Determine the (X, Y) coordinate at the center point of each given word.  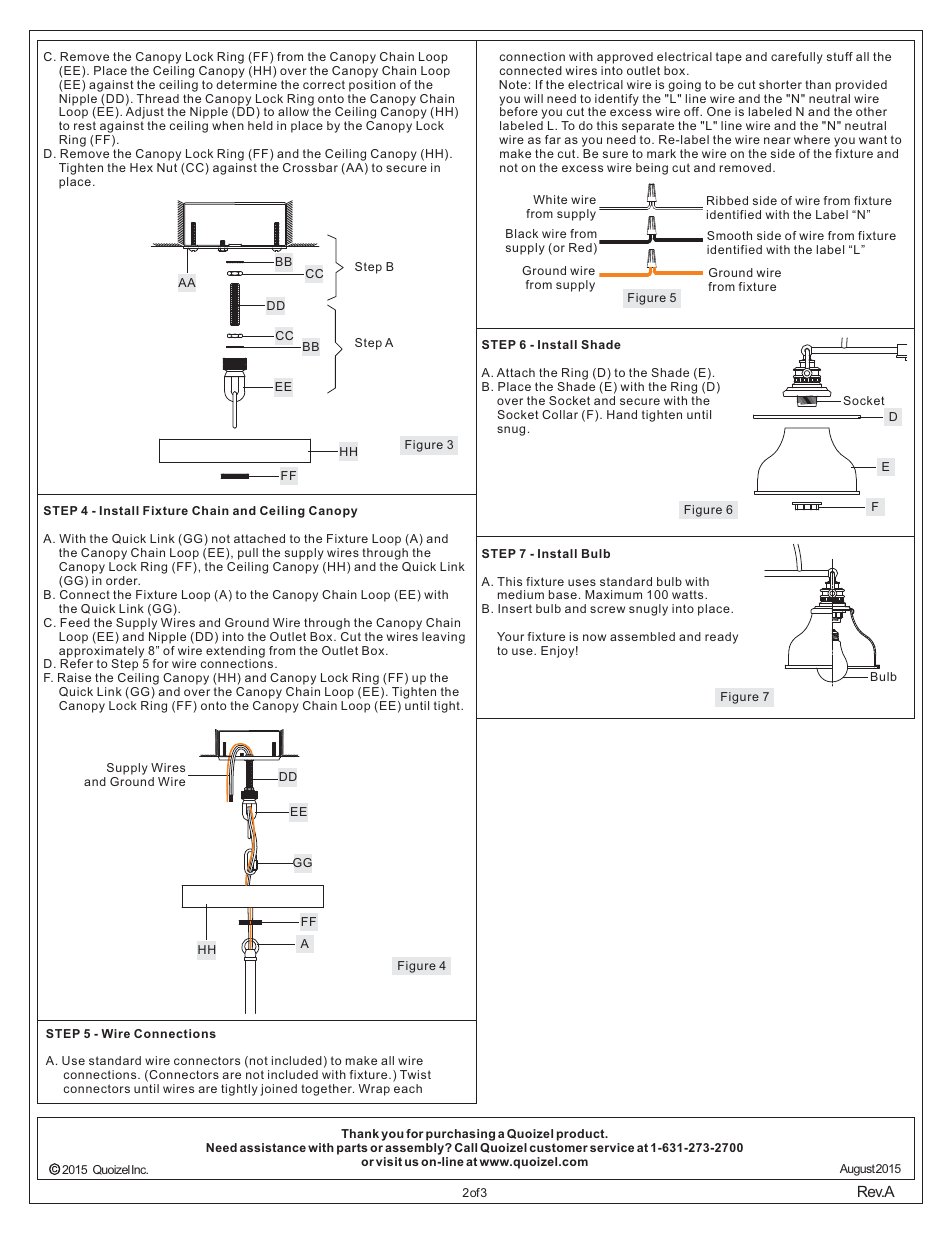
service (612, 1147)
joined (278, 1090)
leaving (443, 638)
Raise (74, 677)
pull (248, 555)
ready (721, 638)
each (408, 1088)
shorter (780, 84)
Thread (158, 98)
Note (513, 84)
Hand (622, 414)
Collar (560, 414)
